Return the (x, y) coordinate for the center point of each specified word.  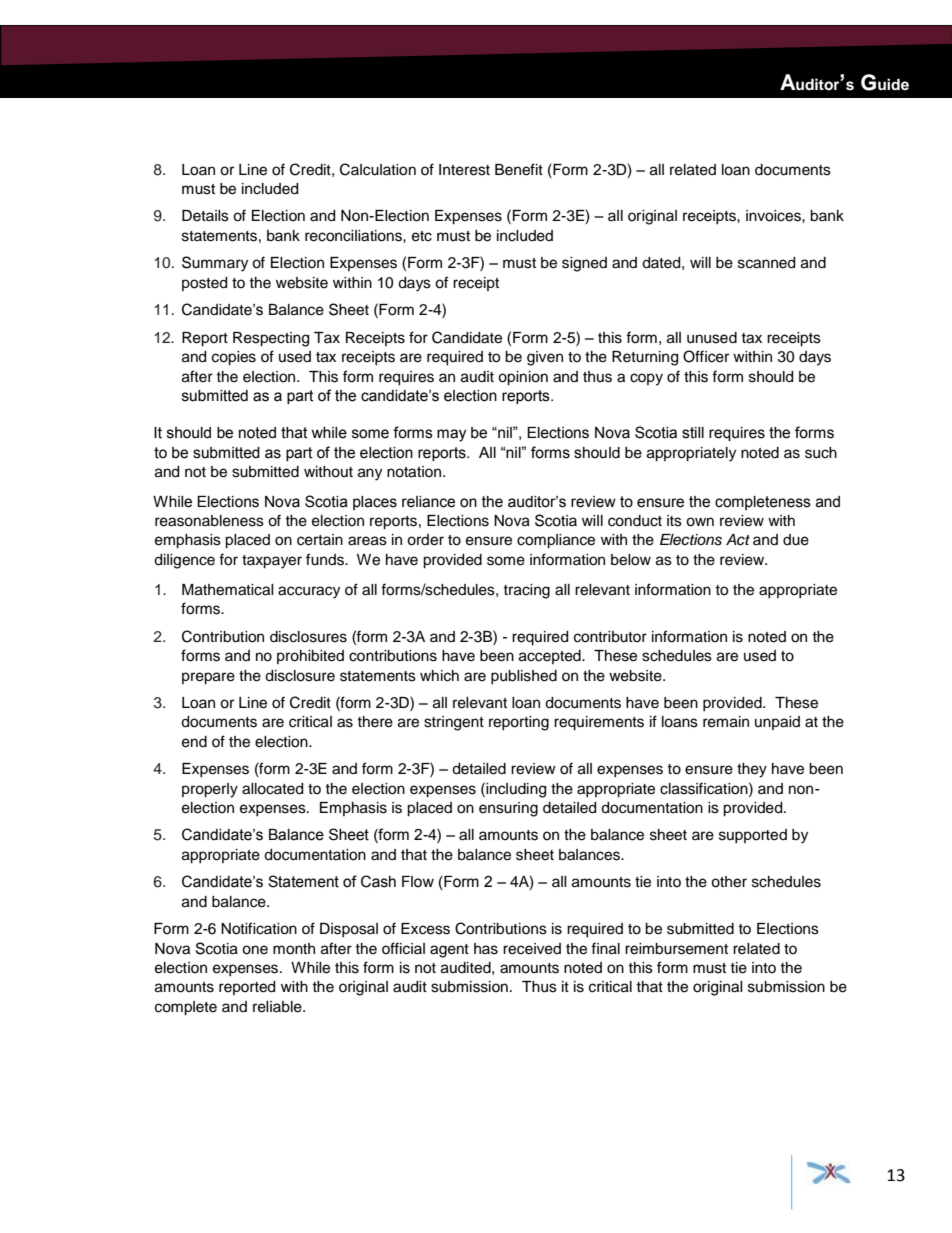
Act (738, 540)
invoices (774, 216)
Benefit (519, 169)
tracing (526, 591)
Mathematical (228, 590)
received (532, 949)
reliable (278, 1007)
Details (205, 216)
